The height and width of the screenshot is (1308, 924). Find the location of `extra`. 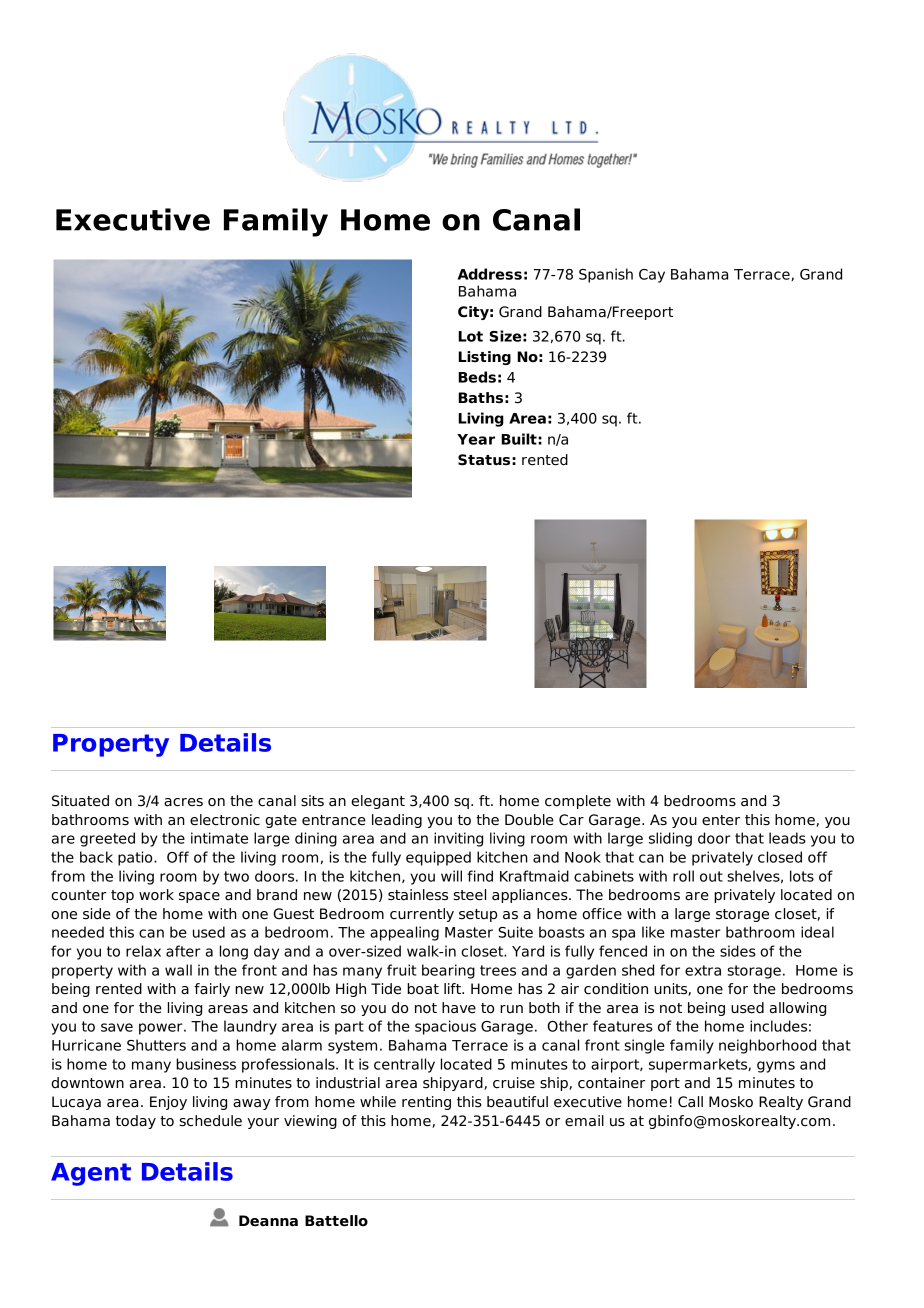

extra is located at coordinates (703, 970).
